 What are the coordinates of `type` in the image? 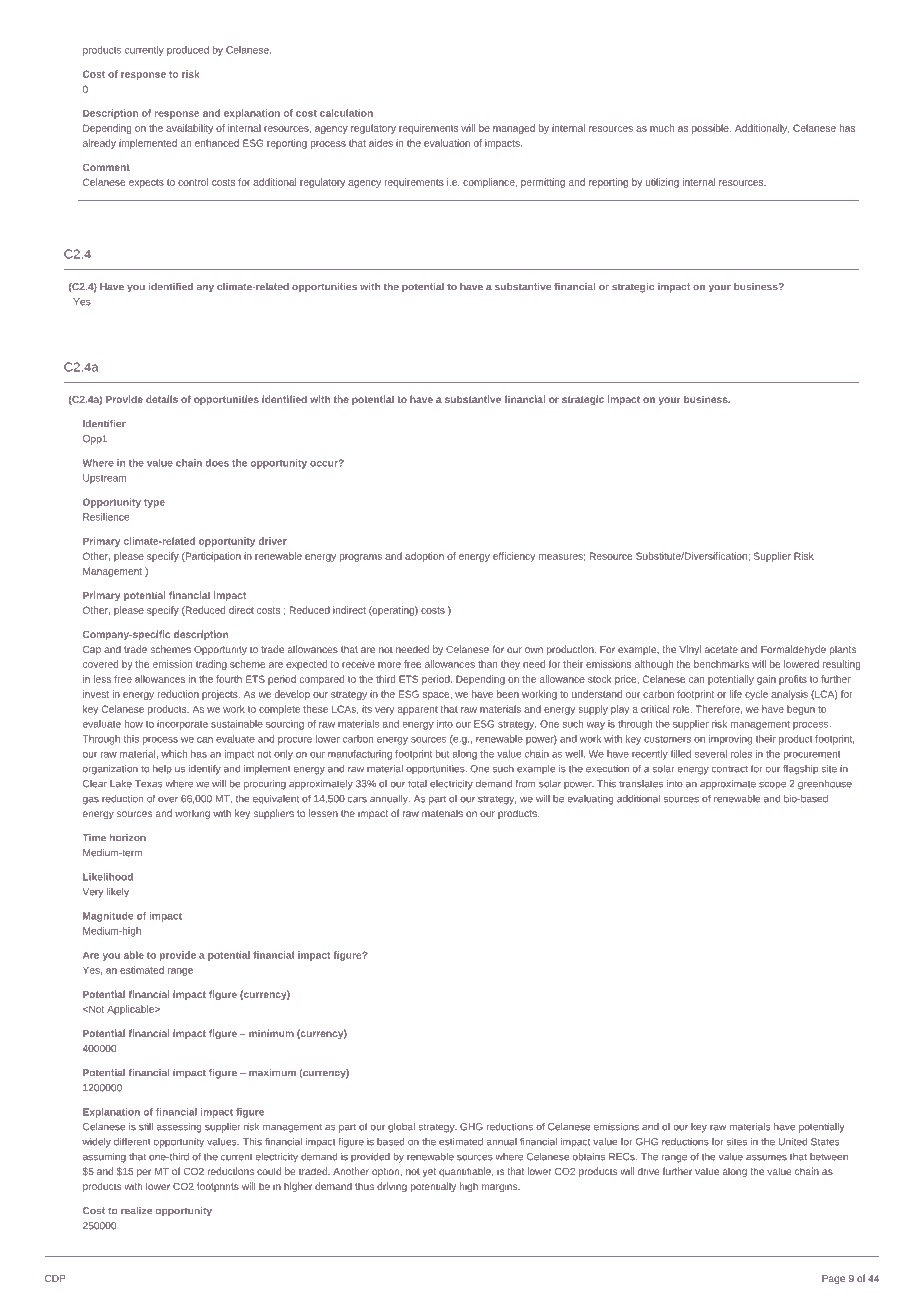 It's located at (154, 503).
